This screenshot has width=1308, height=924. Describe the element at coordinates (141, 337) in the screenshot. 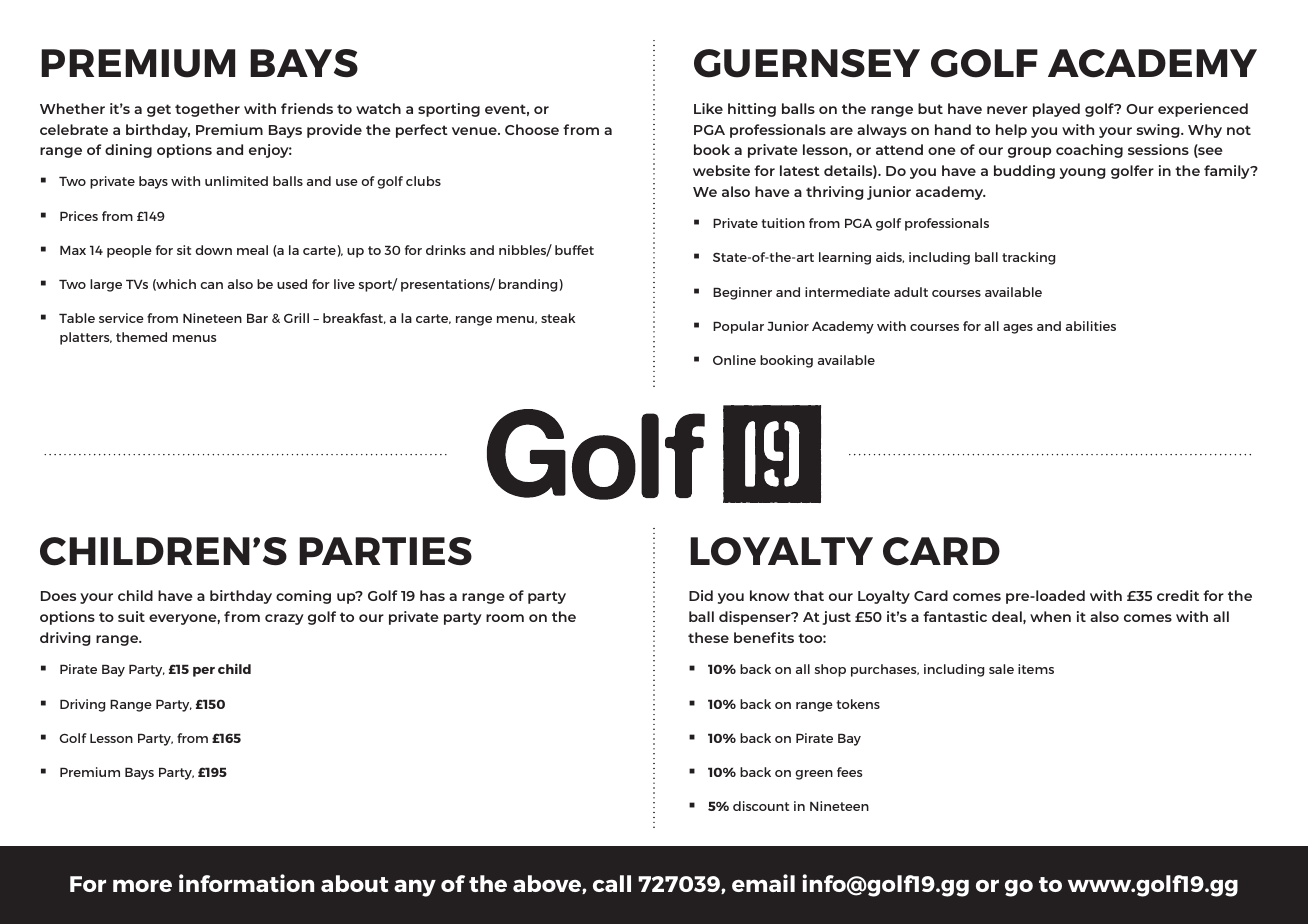

I see `themed` at that location.
